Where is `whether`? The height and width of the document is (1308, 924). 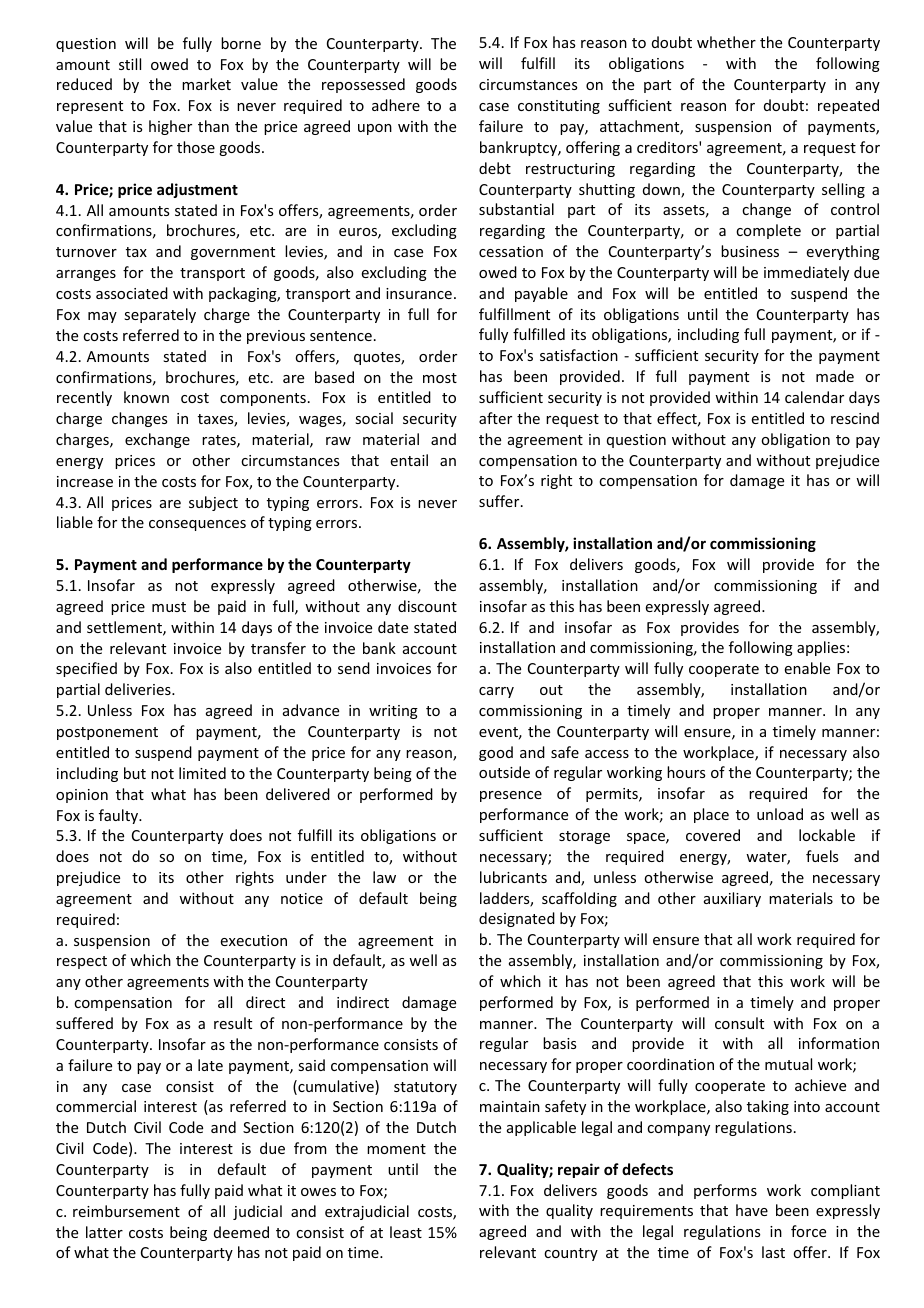 whether is located at coordinates (726, 42).
